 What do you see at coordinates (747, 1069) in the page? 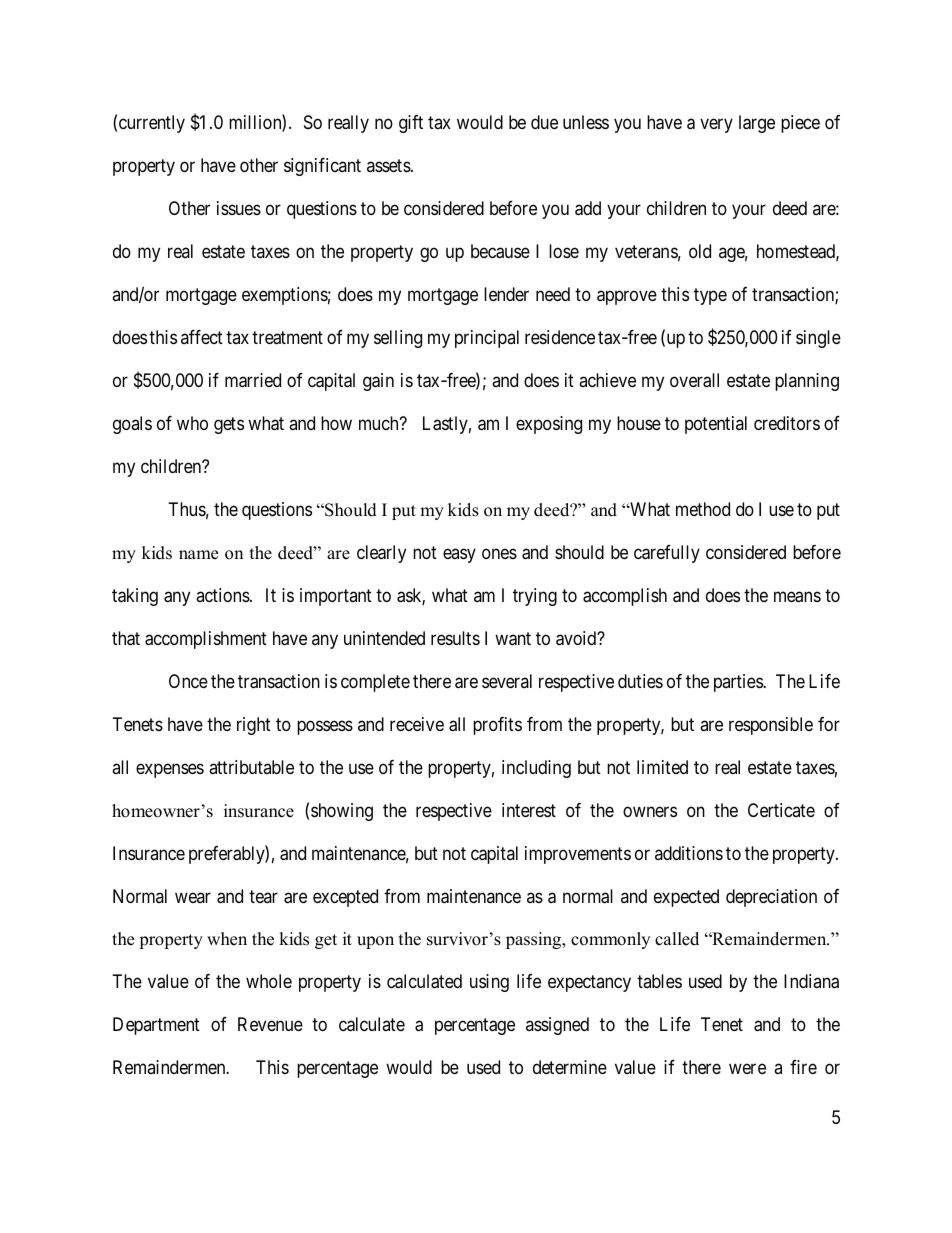
I see `were` at bounding box center [747, 1069].
